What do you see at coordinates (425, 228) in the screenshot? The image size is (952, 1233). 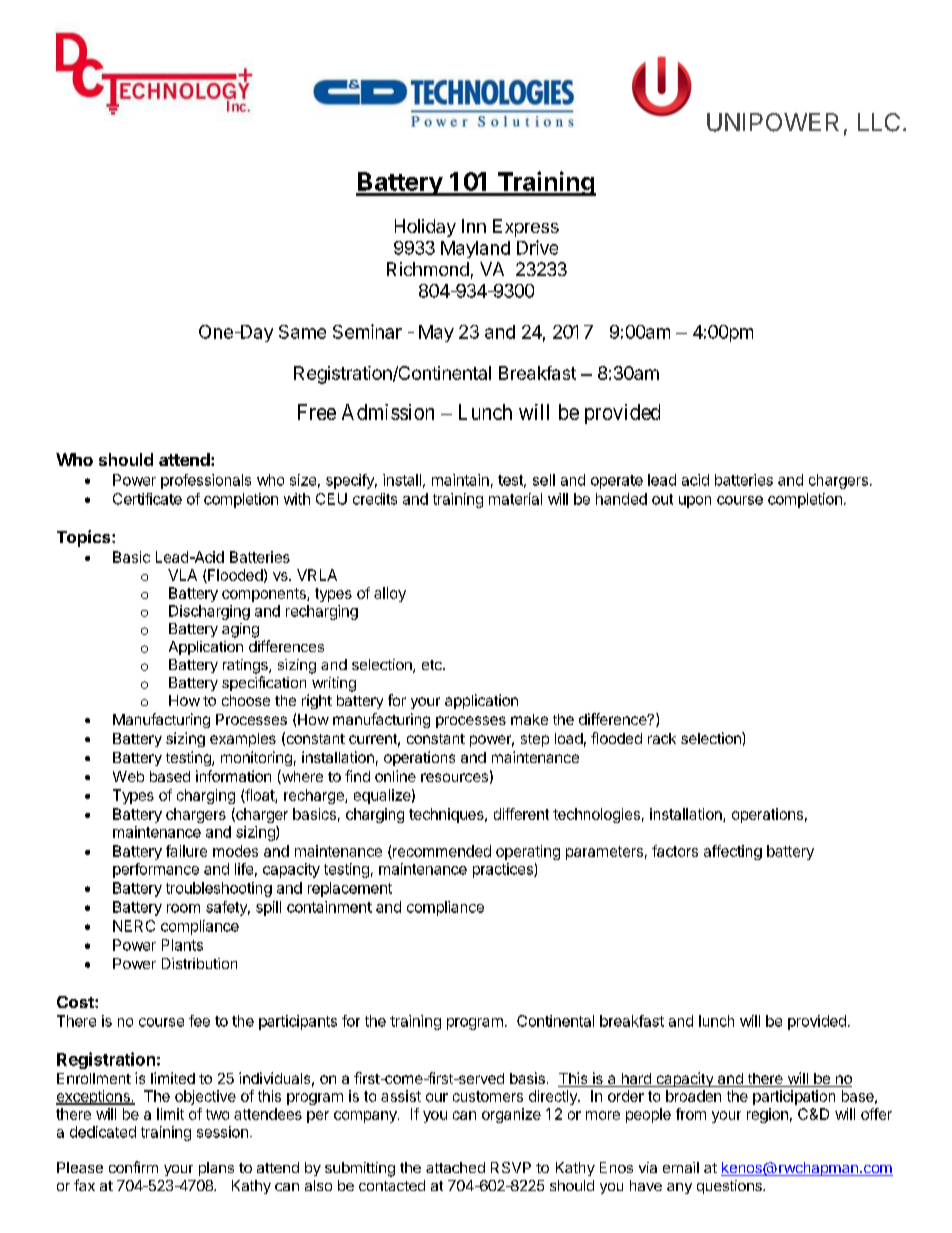 I see `Holiday` at bounding box center [425, 228].
